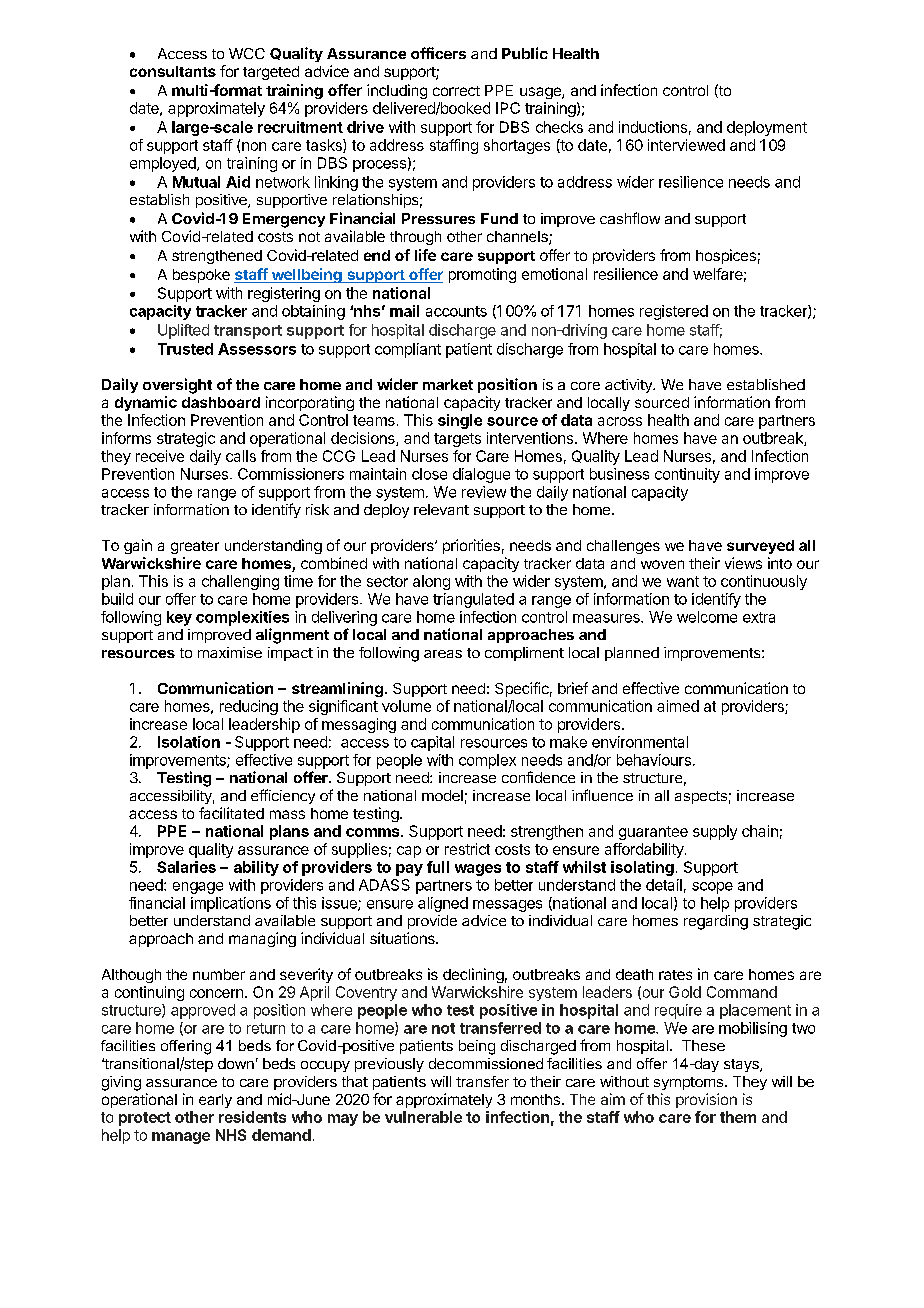 The width and height of the screenshot is (924, 1308). I want to click on early, so click(215, 1101).
